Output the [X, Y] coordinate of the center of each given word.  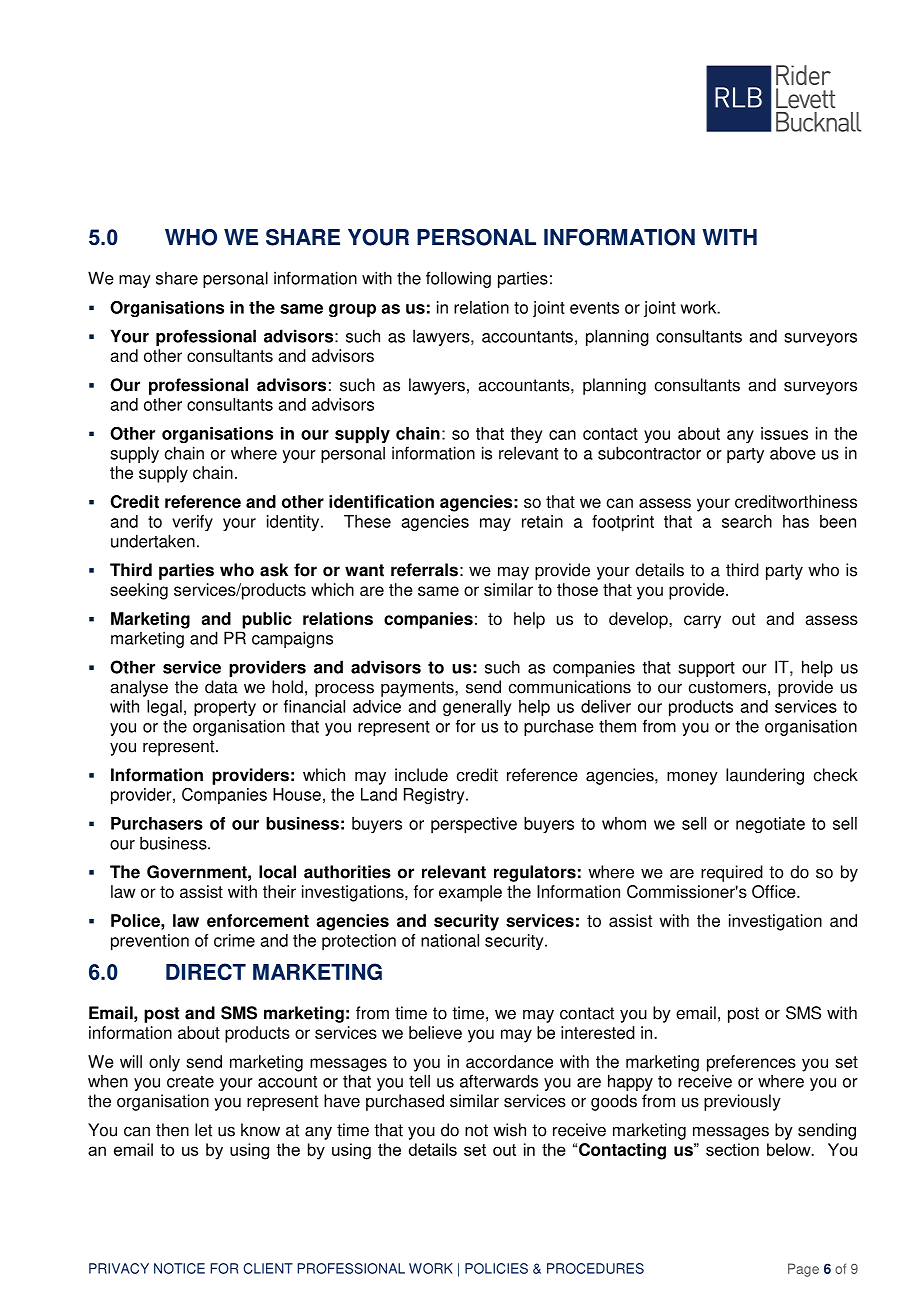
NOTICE [179, 1268]
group [352, 311]
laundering [765, 776]
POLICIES [496, 1268]
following [458, 279]
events [594, 308]
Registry [435, 796]
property [225, 709]
